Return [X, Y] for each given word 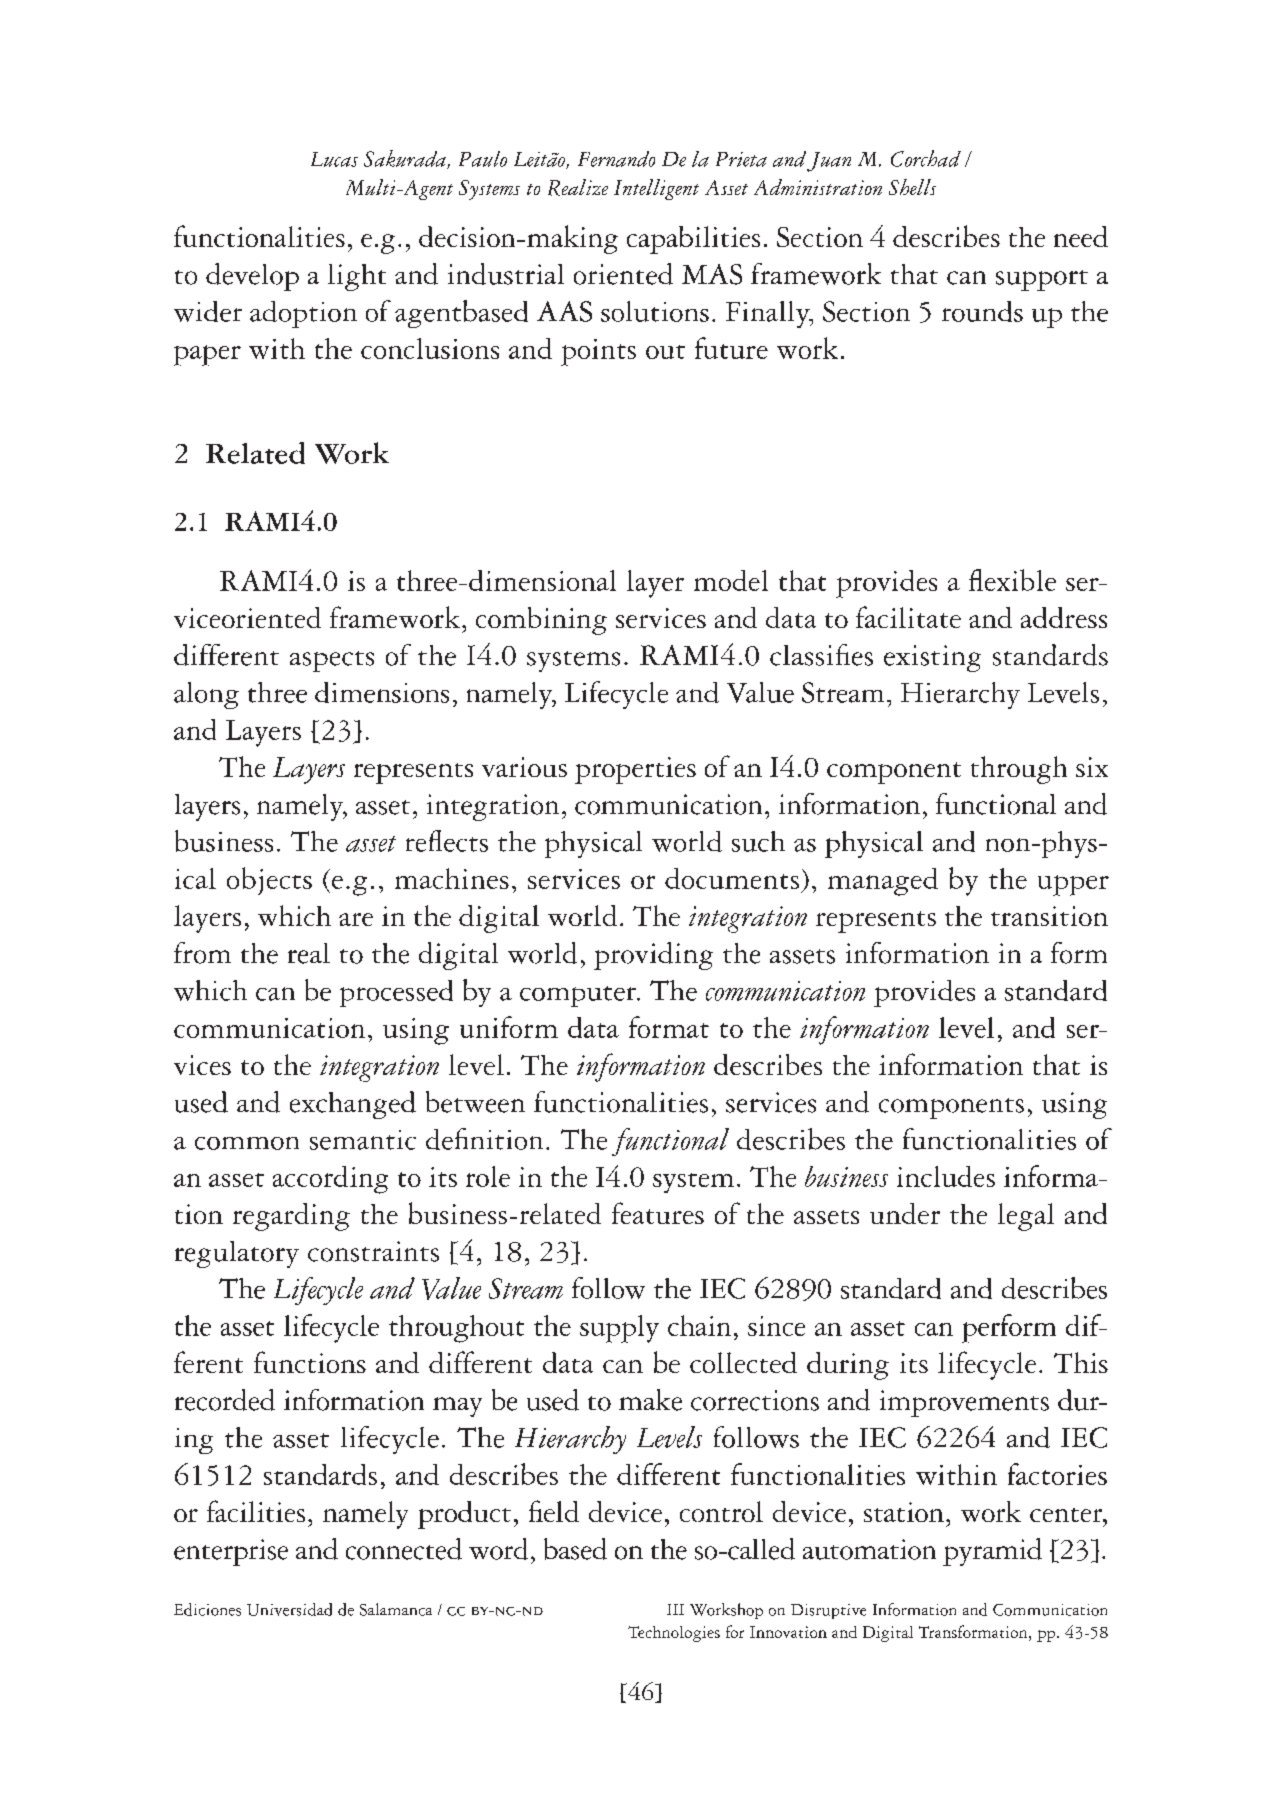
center [1067, 1515]
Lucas [334, 159]
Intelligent [656, 189]
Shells [912, 187]
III [675, 1609]
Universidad [289, 1609]
